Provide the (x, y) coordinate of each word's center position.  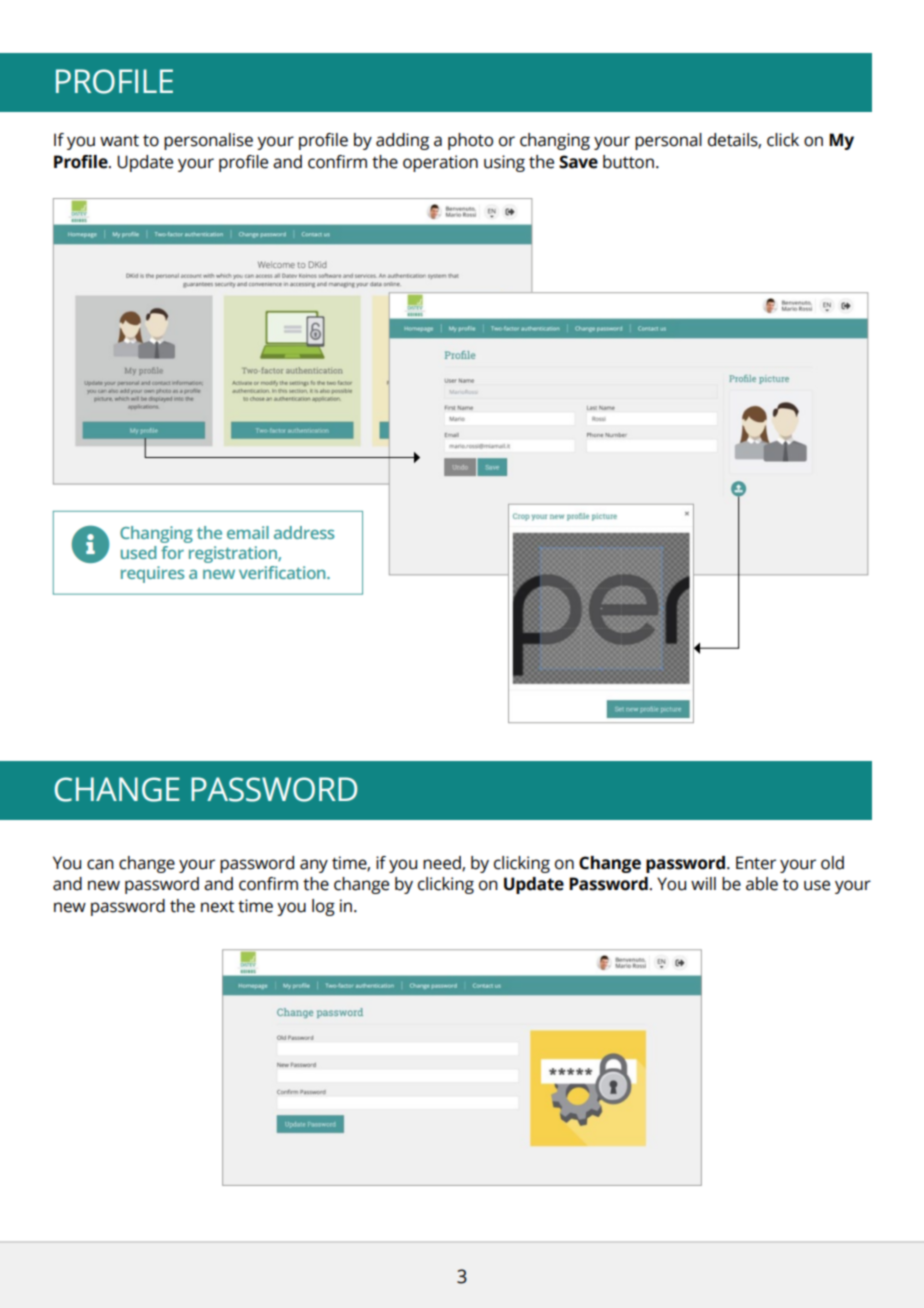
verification (283, 572)
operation (440, 163)
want (119, 141)
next (217, 907)
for (172, 552)
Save (578, 162)
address (304, 532)
